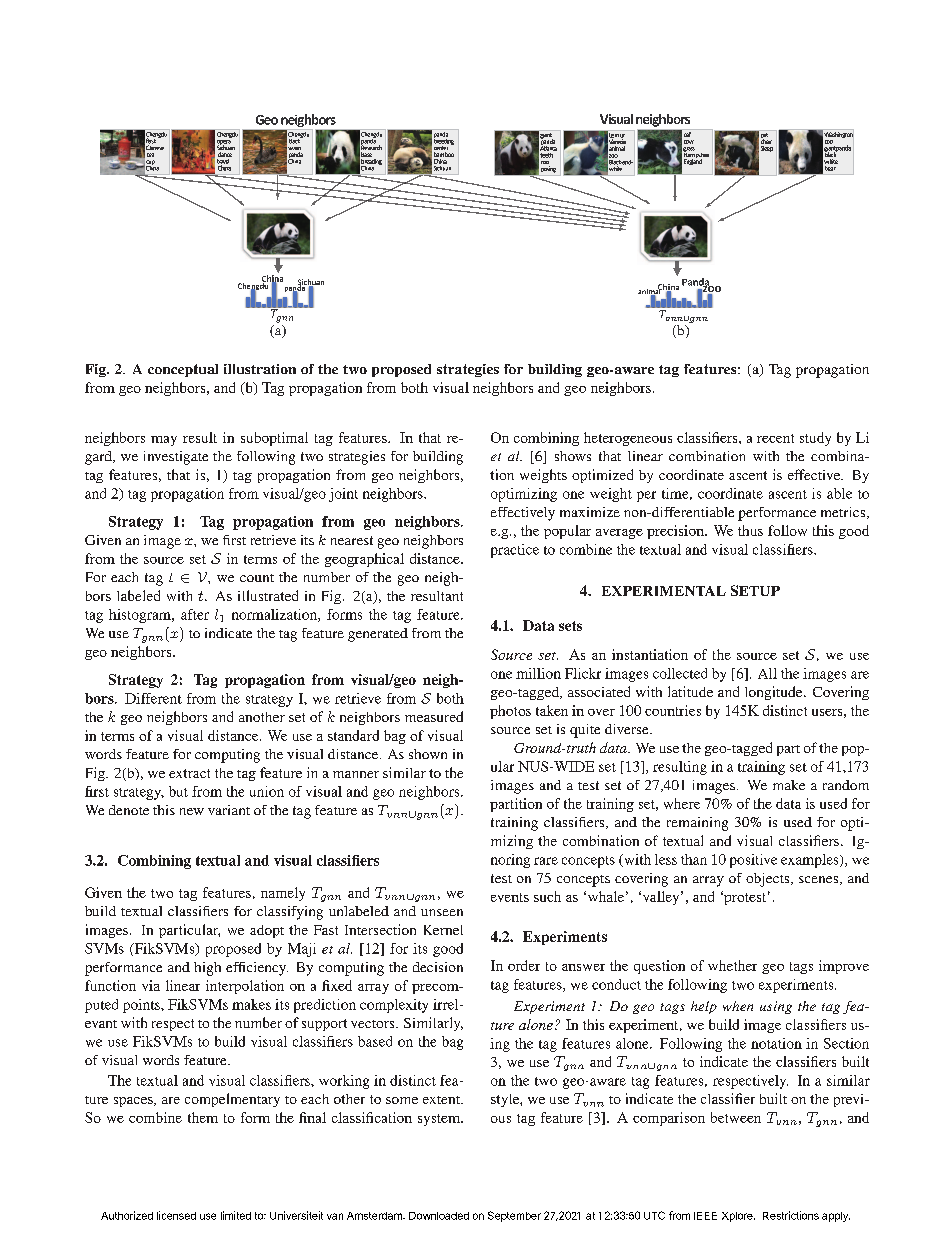  Describe the element at coordinates (538, 673) in the screenshot. I see `million` at that location.
